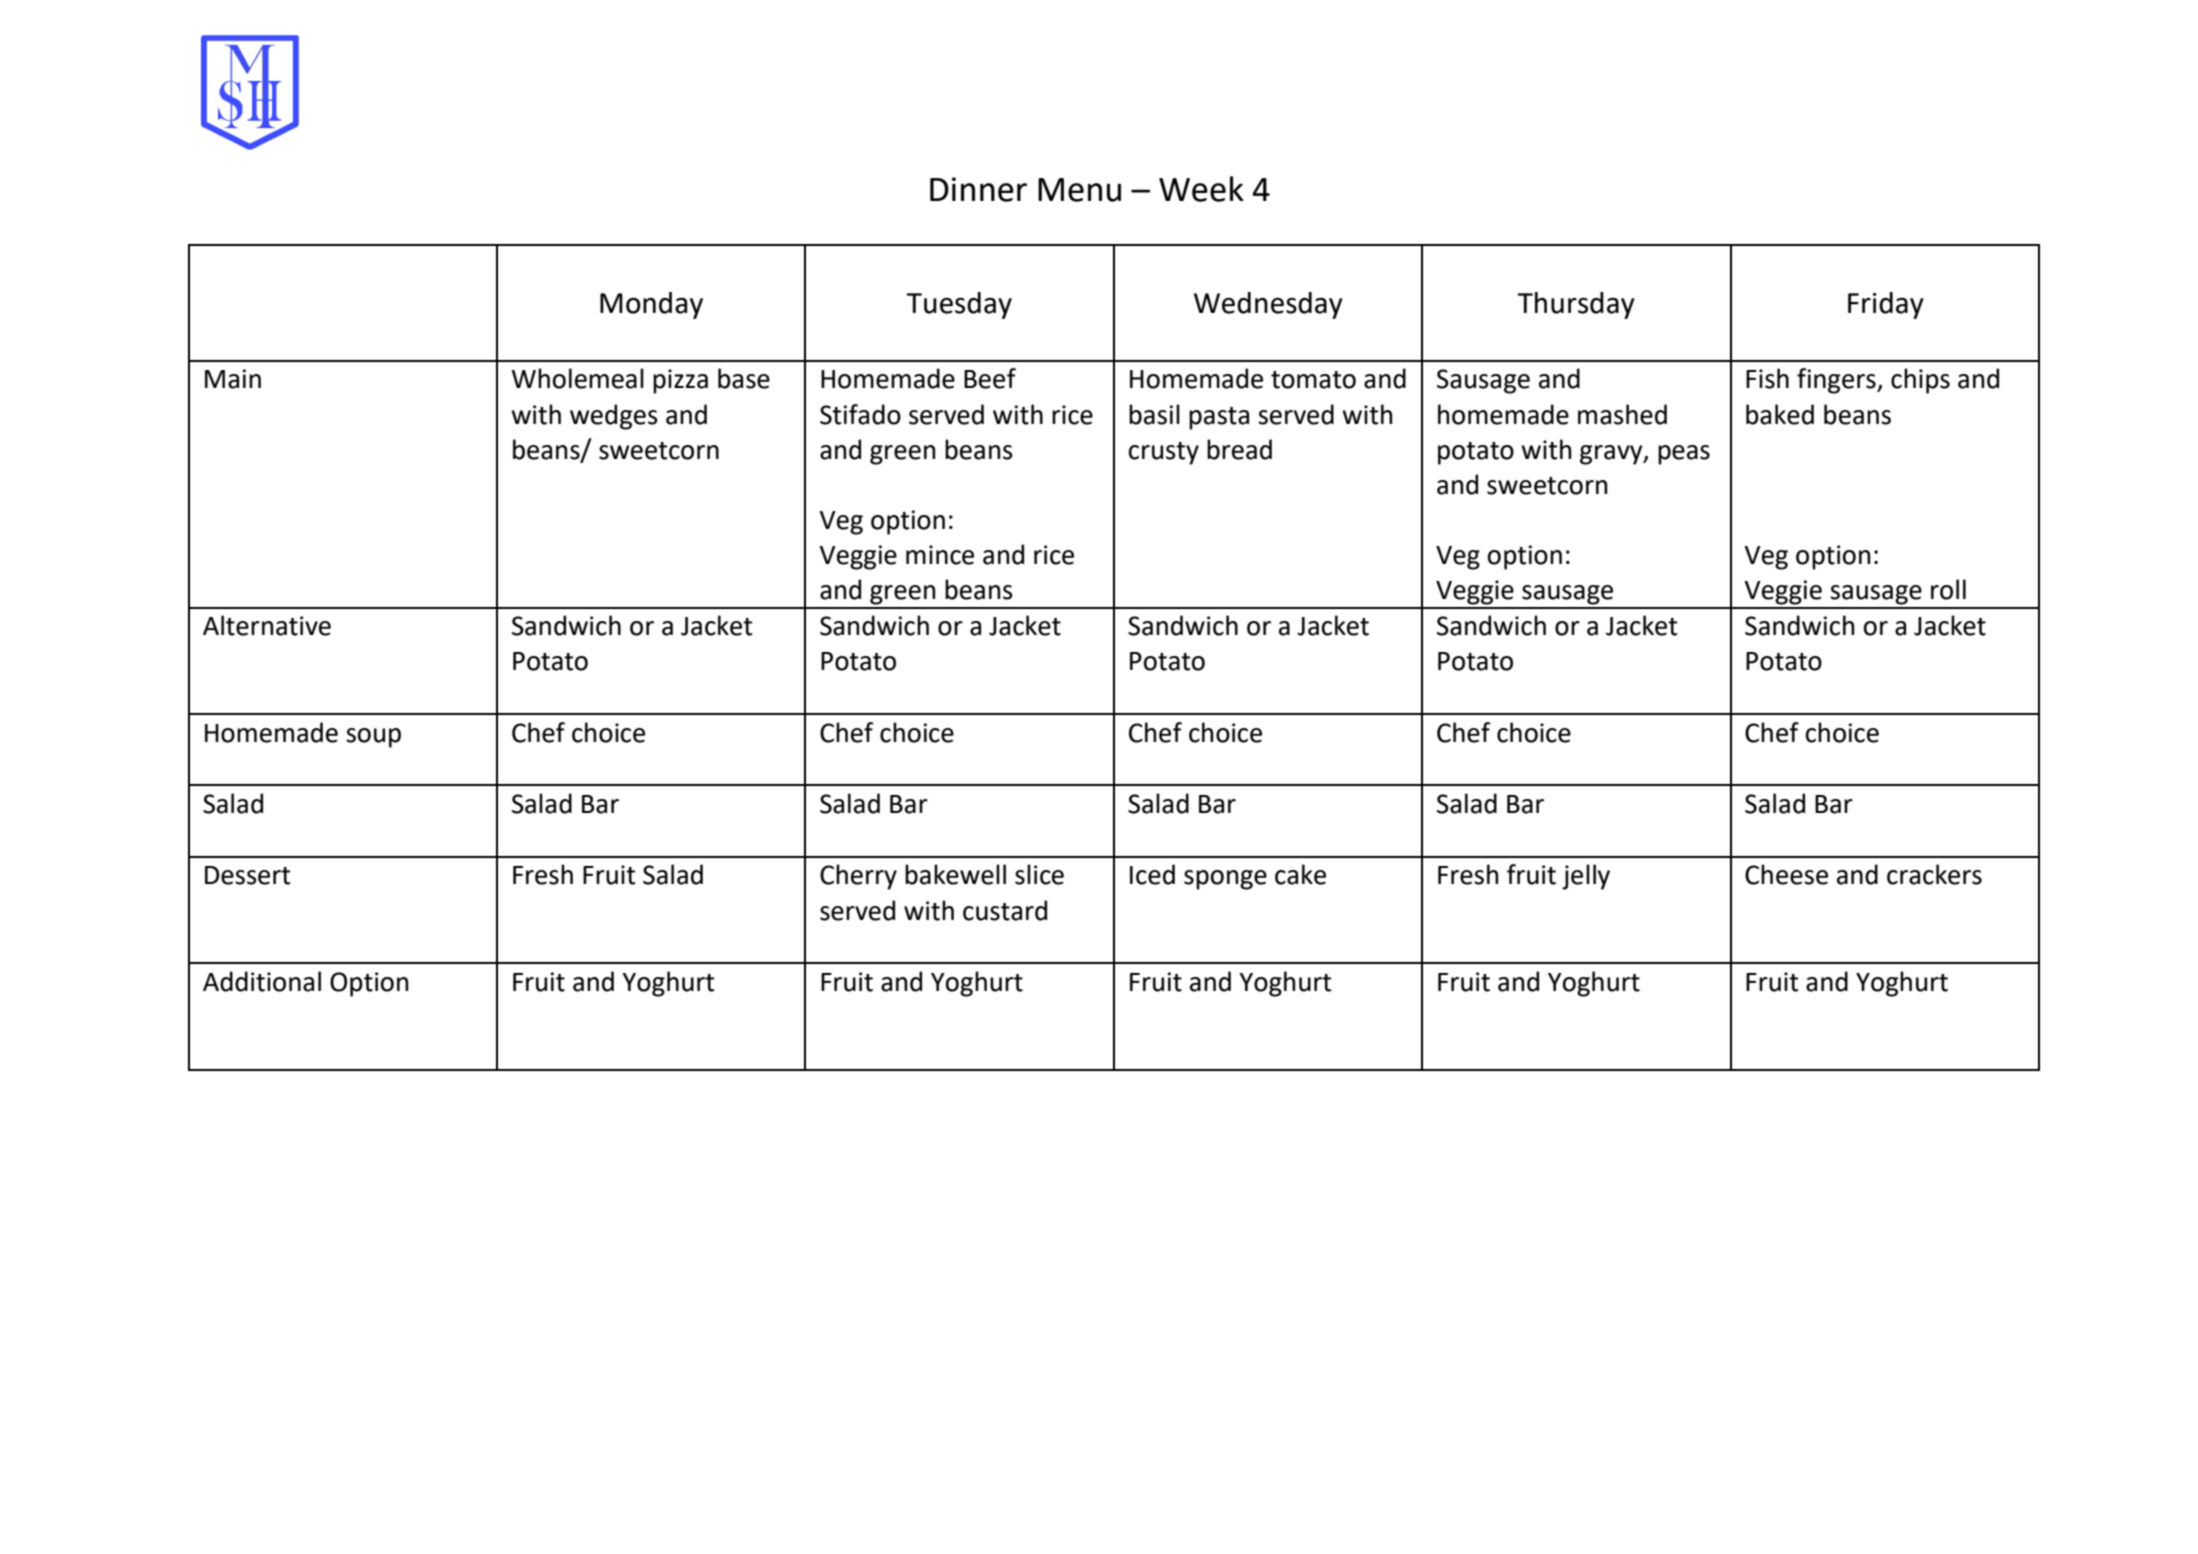 The width and height of the document is (2198, 1554). Describe the element at coordinates (1586, 877) in the document. I see `jelly` at that location.
